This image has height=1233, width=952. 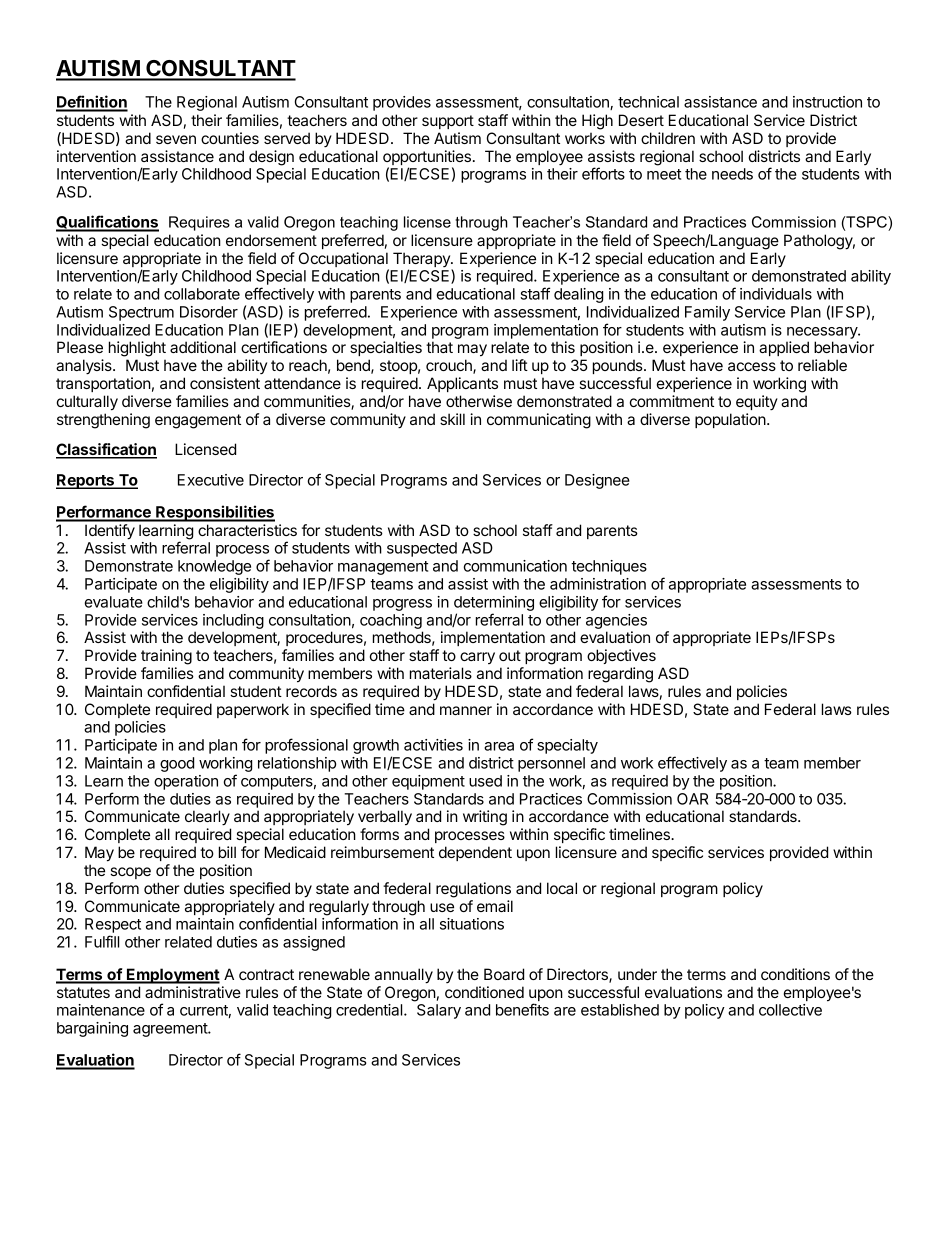 I want to click on population, so click(x=731, y=420).
